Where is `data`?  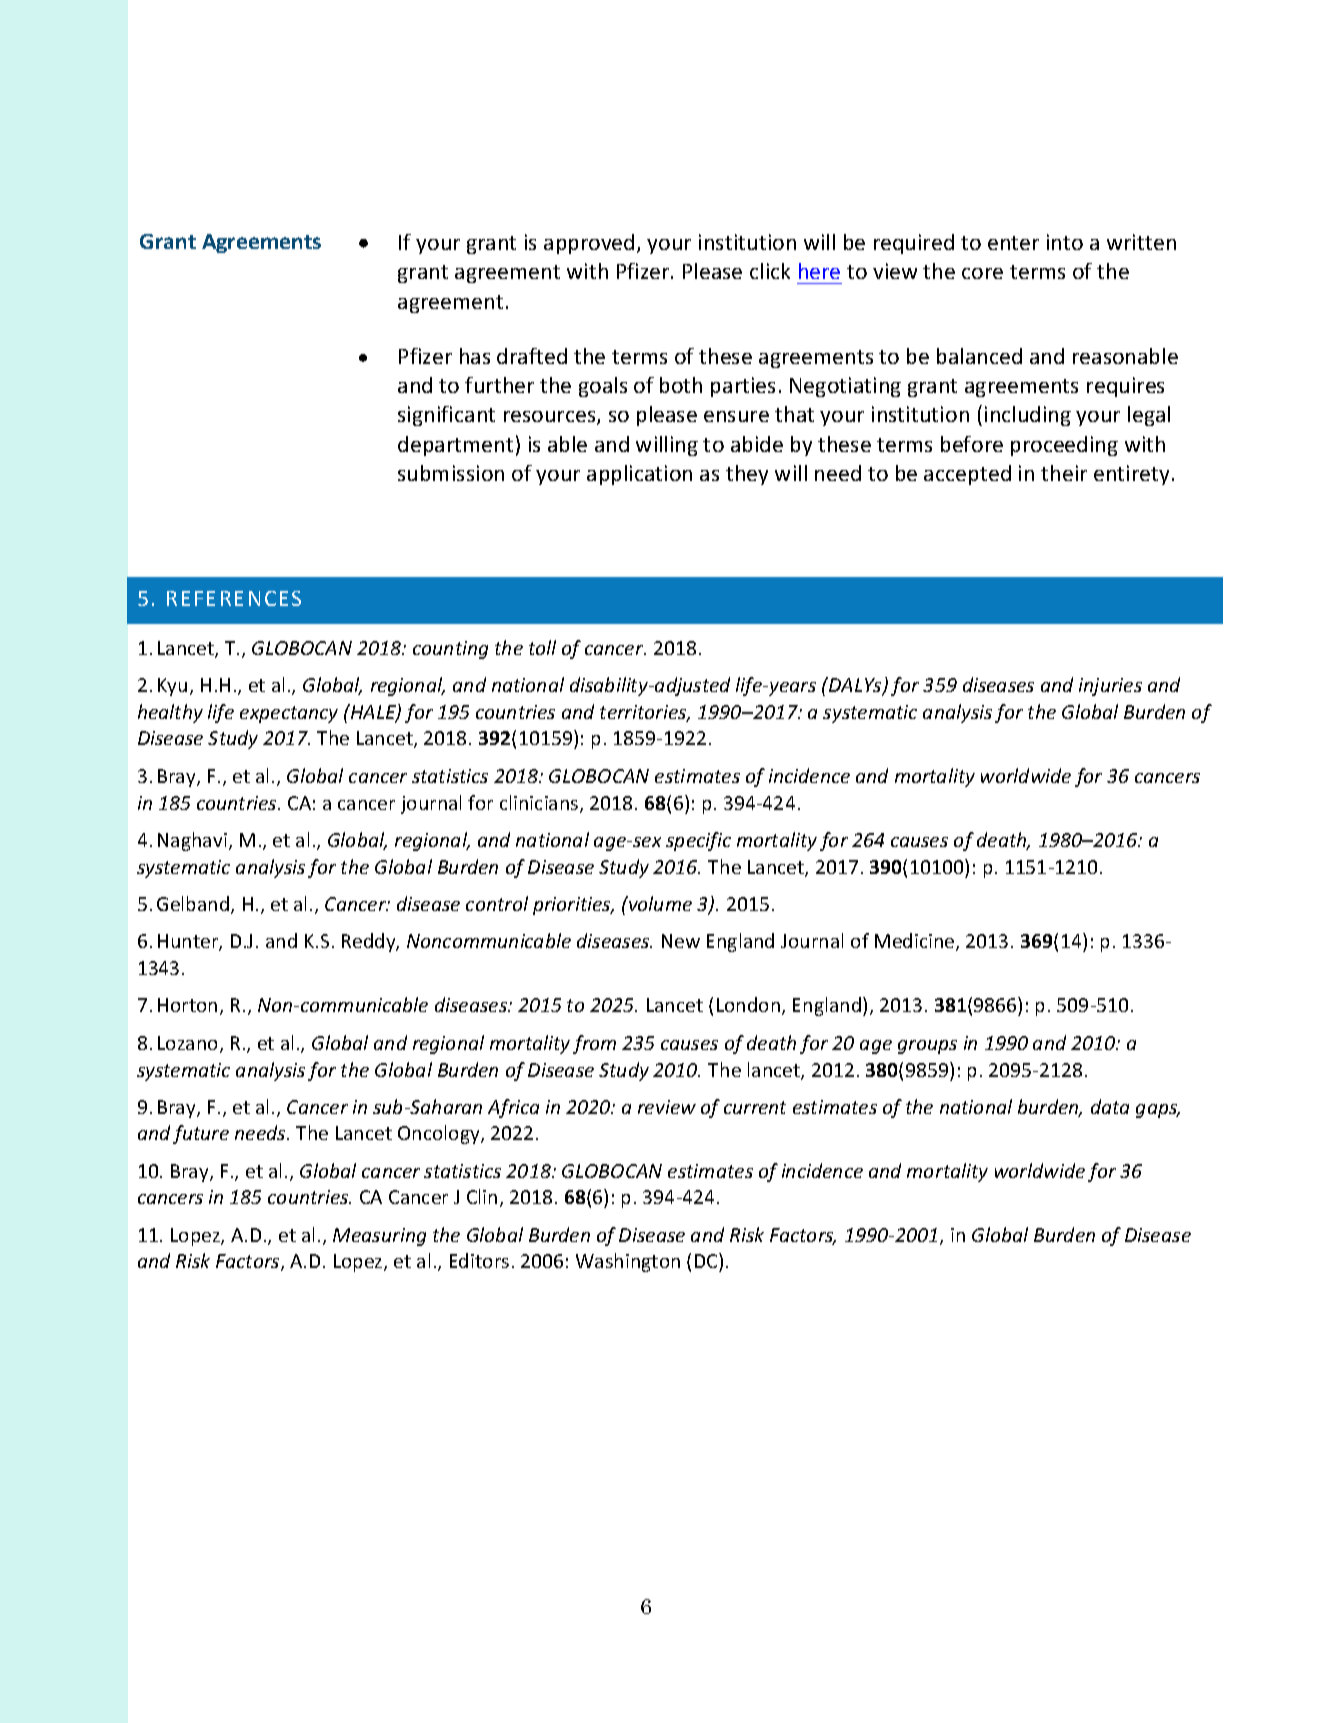
data is located at coordinates (1110, 1106).
